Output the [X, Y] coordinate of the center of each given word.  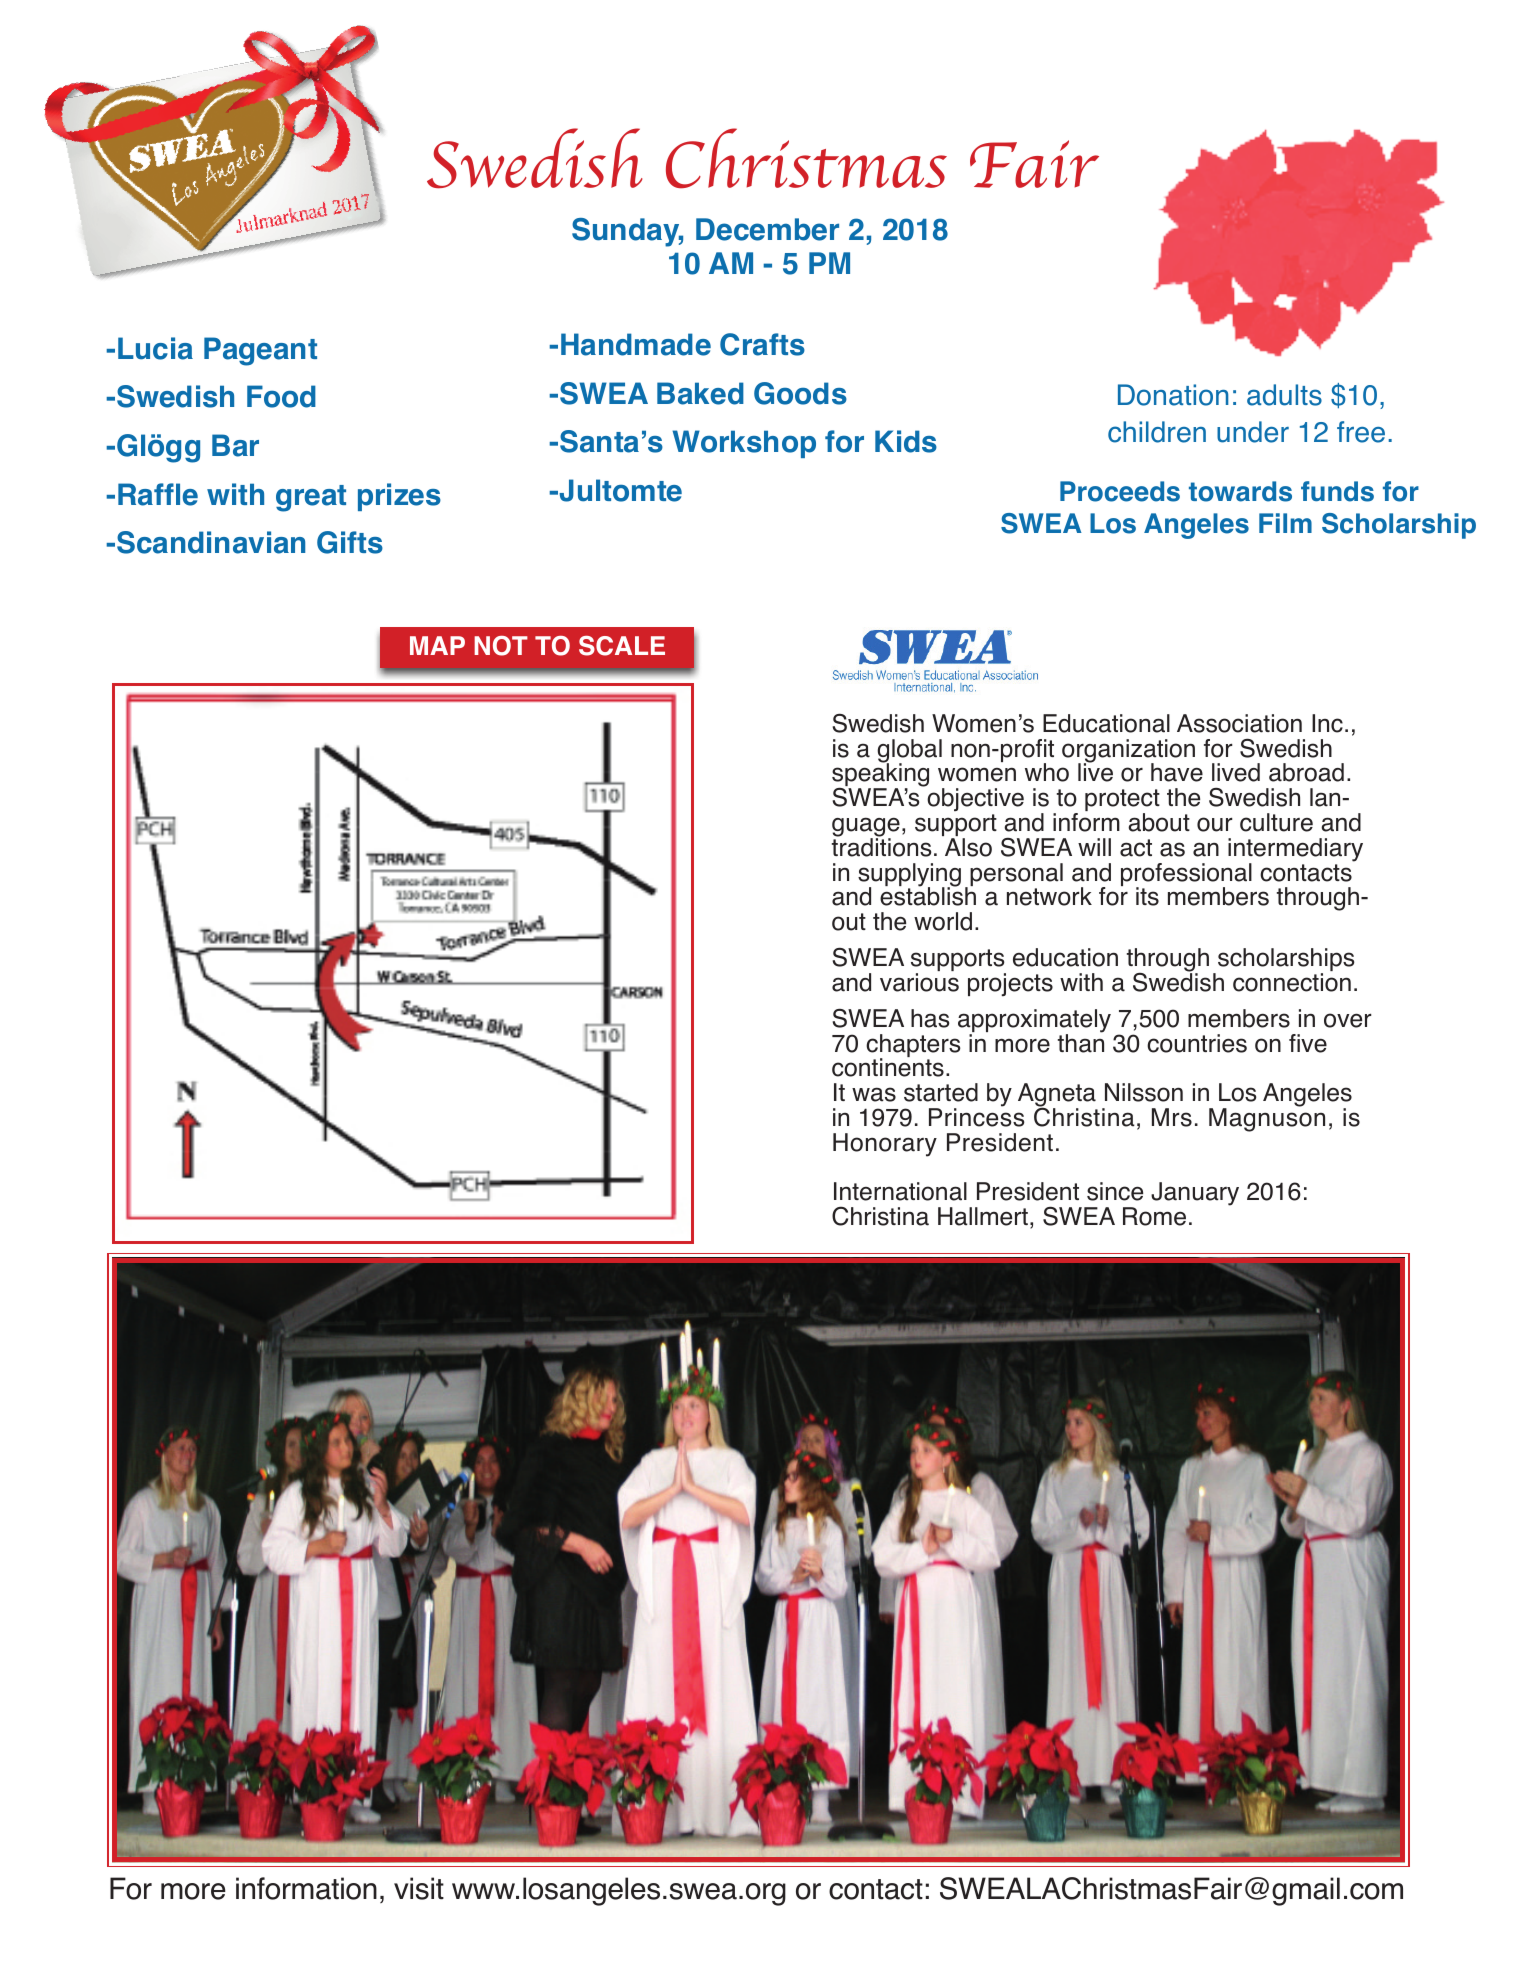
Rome [1154, 1216]
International [900, 1191]
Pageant [260, 351]
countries [1197, 1043]
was [874, 1094]
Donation [1173, 395]
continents [888, 1066]
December [767, 229]
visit [419, 1888]
